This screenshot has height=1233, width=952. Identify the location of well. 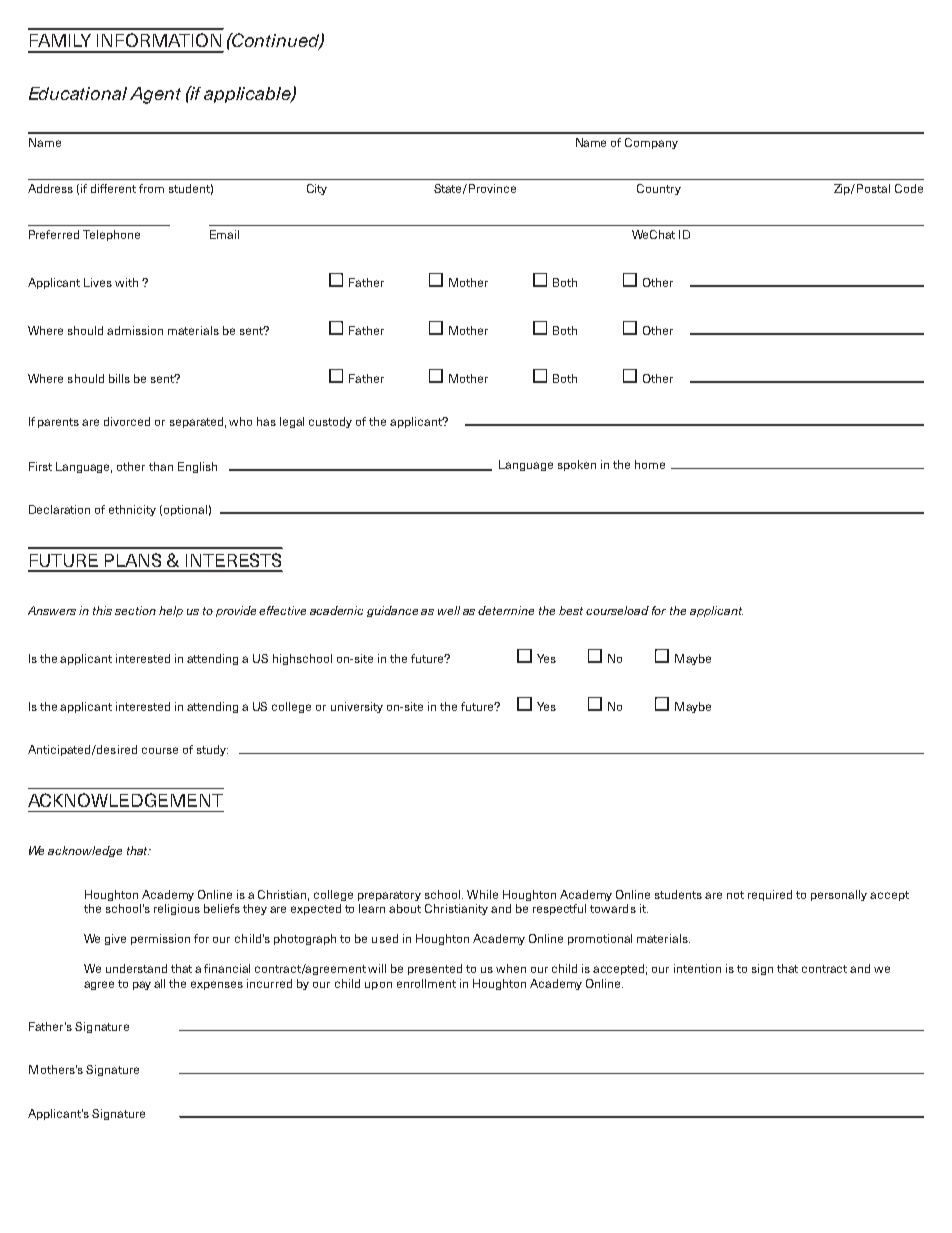
(449, 610).
